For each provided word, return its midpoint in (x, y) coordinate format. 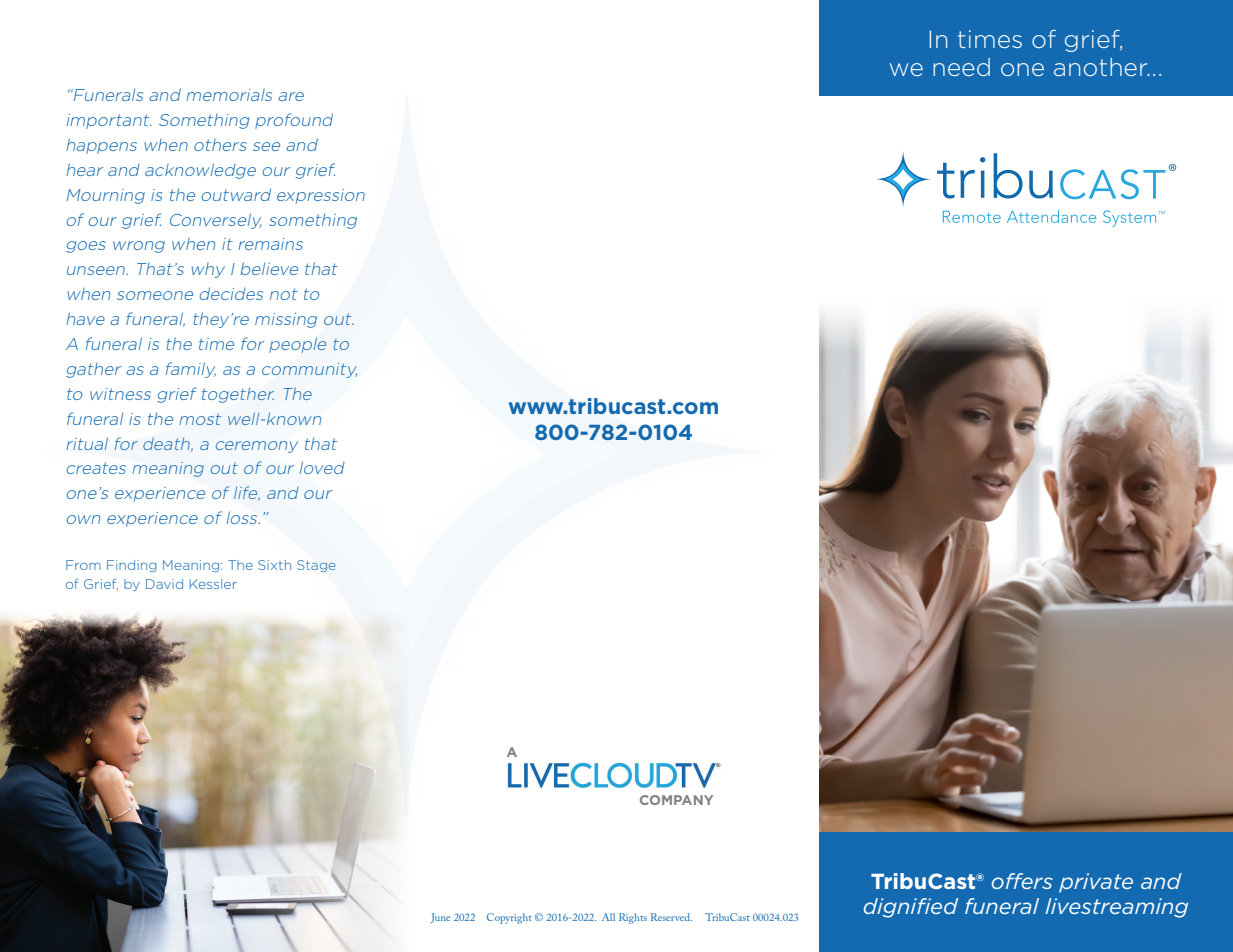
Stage (316, 566)
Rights (633, 918)
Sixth (274, 565)
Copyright (509, 918)
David (164, 584)
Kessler (213, 584)
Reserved (671, 917)
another (1102, 67)
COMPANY (676, 800)
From (83, 565)
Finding (132, 566)
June (440, 918)
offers (1022, 881)
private (1096, 883)
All (608, 917)
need (961, 67)
